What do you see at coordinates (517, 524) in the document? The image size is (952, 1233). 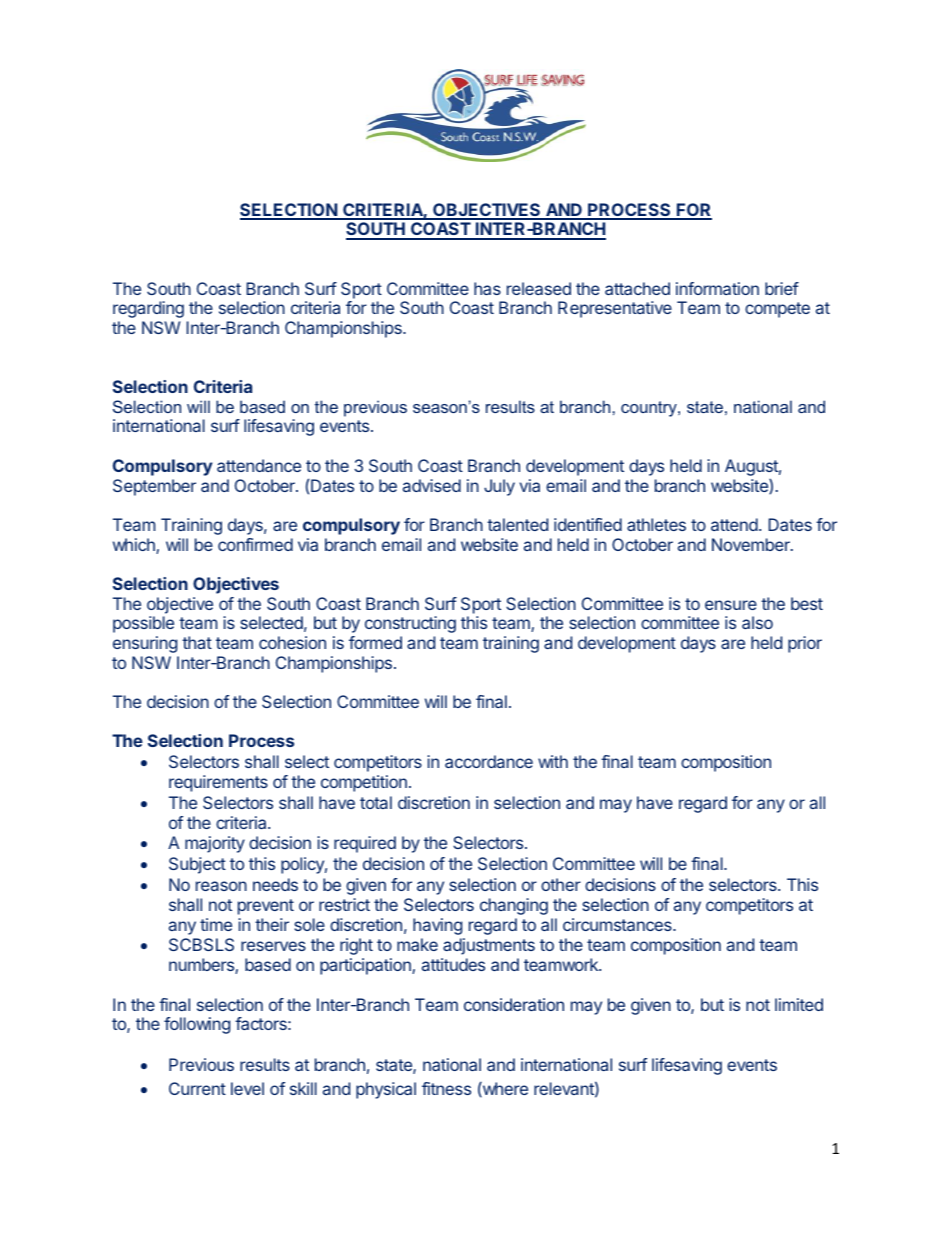 I see `talented` at bounding box center [517, 524].
